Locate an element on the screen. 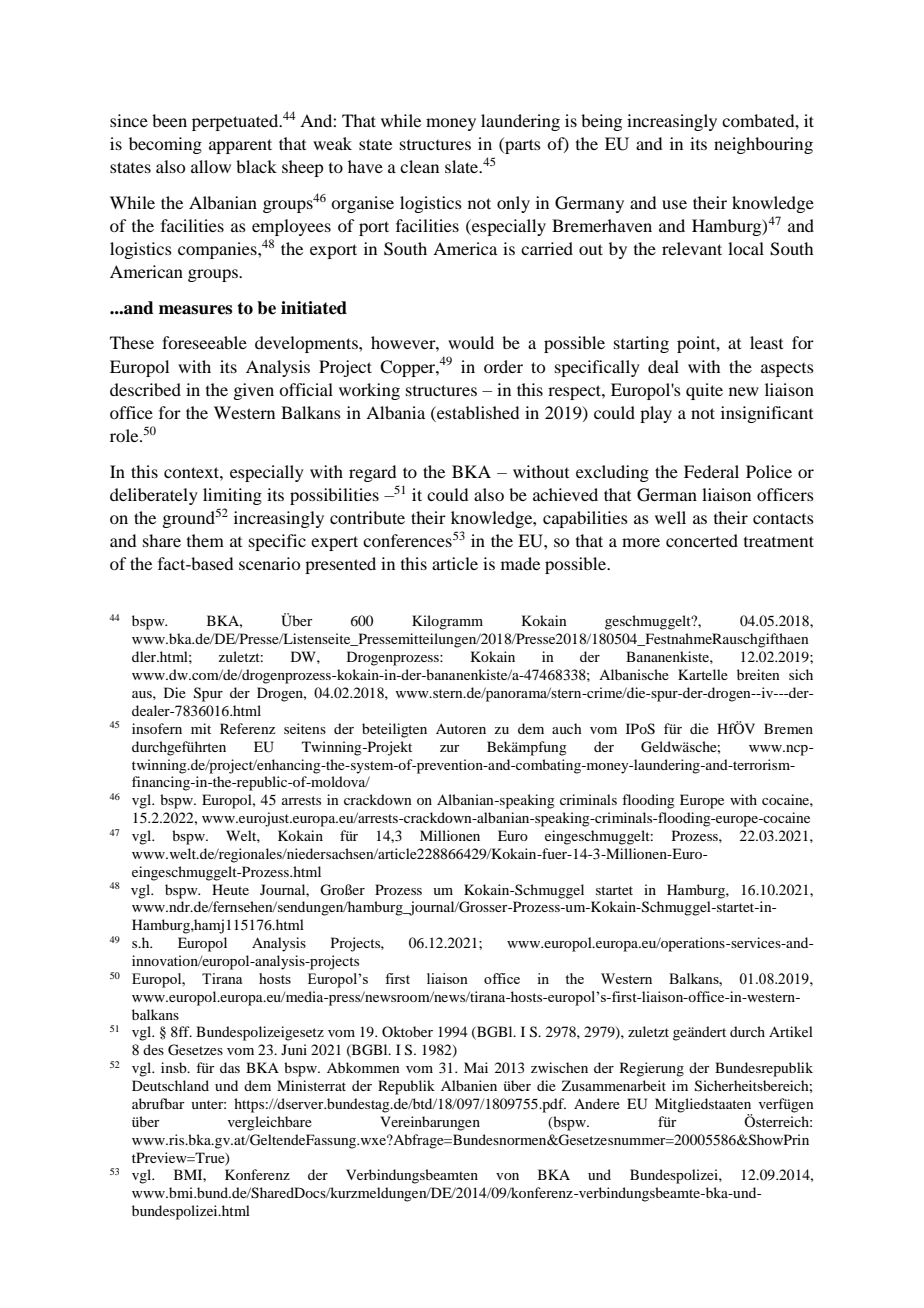  quite is located at coordinates (704, 391).
